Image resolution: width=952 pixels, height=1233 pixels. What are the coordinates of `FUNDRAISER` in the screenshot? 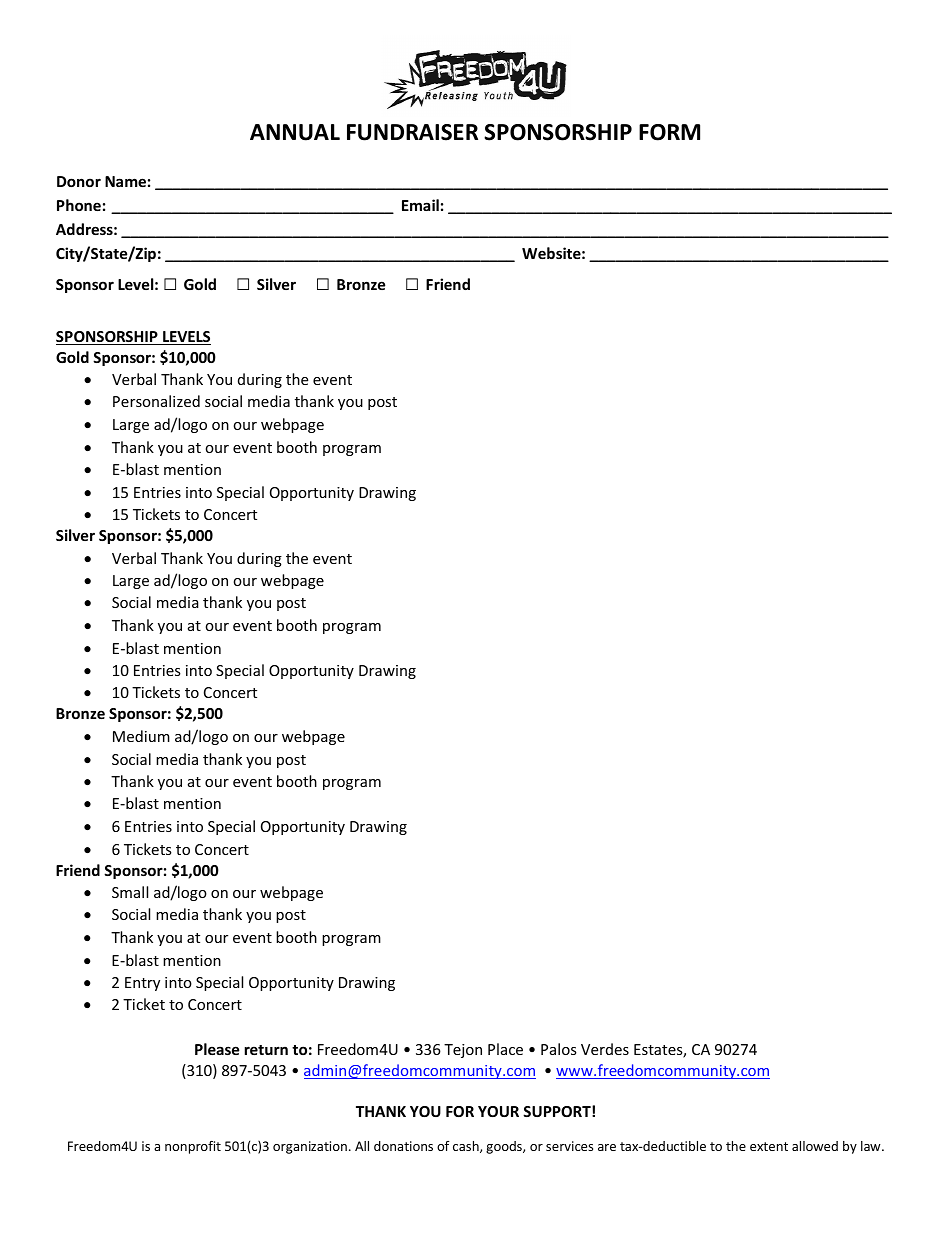 It's located at (412, 132).
